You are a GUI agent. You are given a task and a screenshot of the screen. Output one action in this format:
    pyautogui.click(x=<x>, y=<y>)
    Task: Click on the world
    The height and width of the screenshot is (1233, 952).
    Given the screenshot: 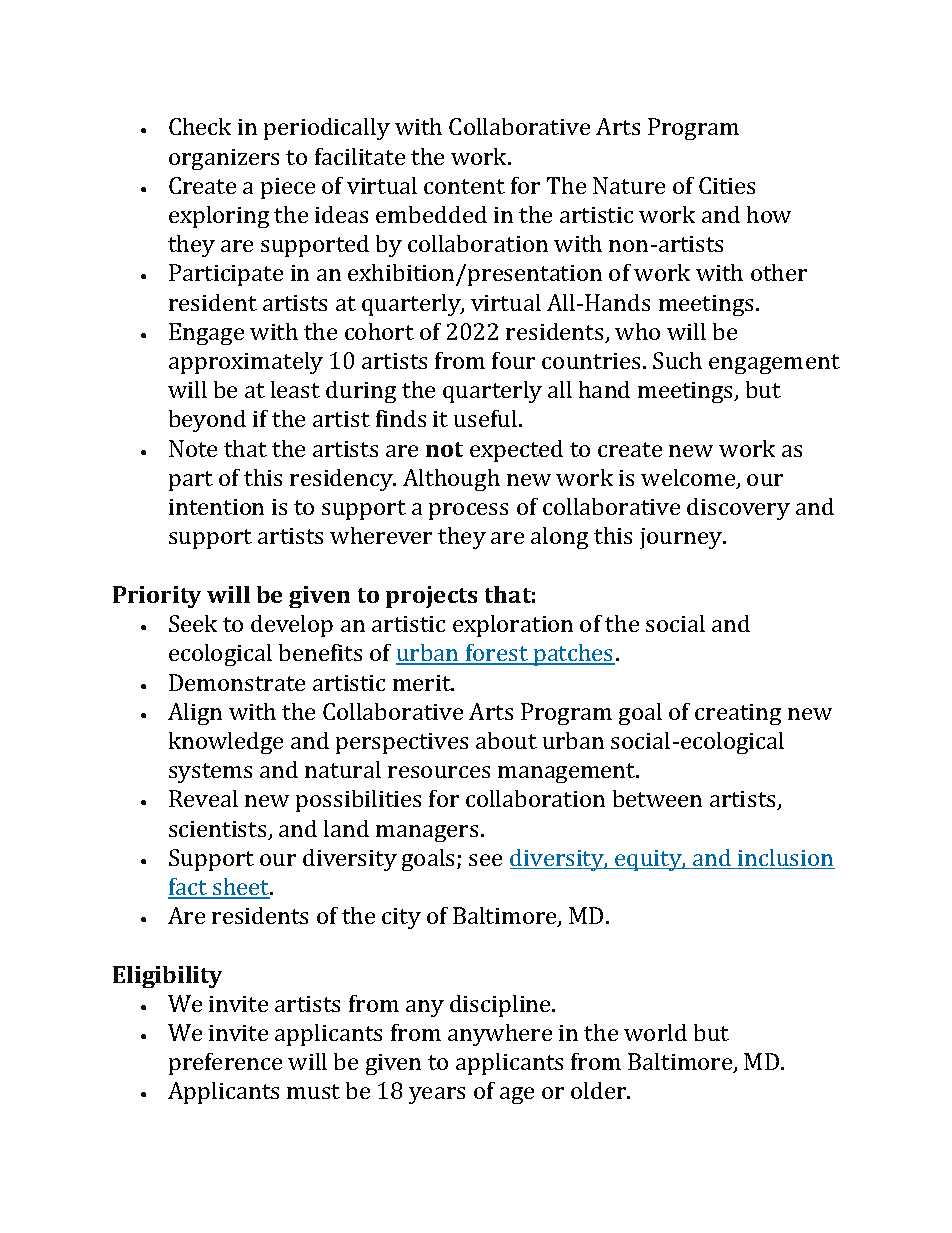 What is the action you would take?
    pyautogui.click(x=655, y=1032)
